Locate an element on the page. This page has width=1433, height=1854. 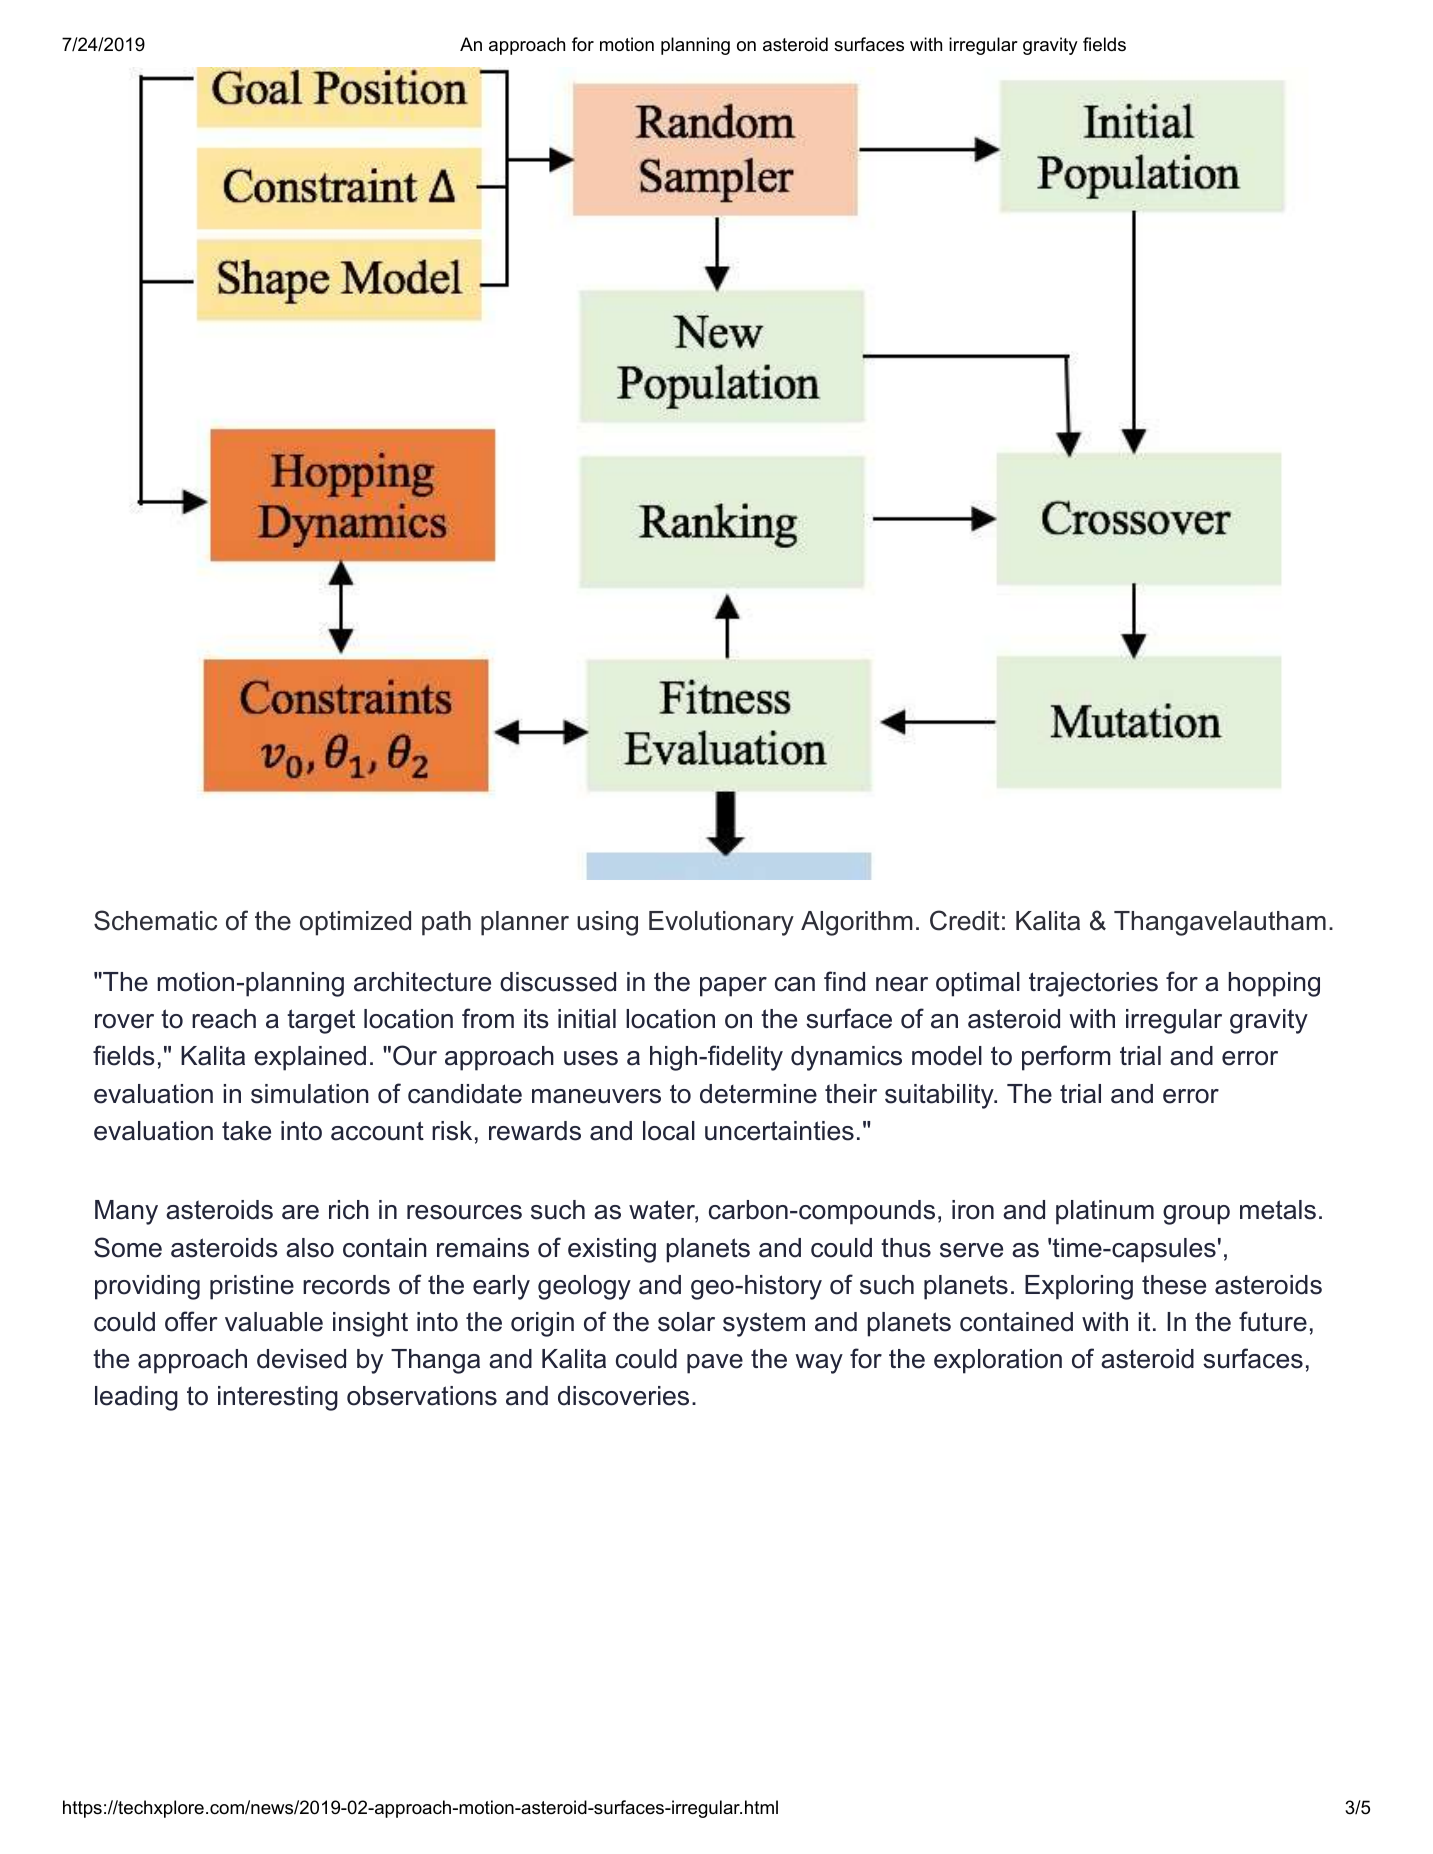
pristine is located at coordinates (252, 1287).
